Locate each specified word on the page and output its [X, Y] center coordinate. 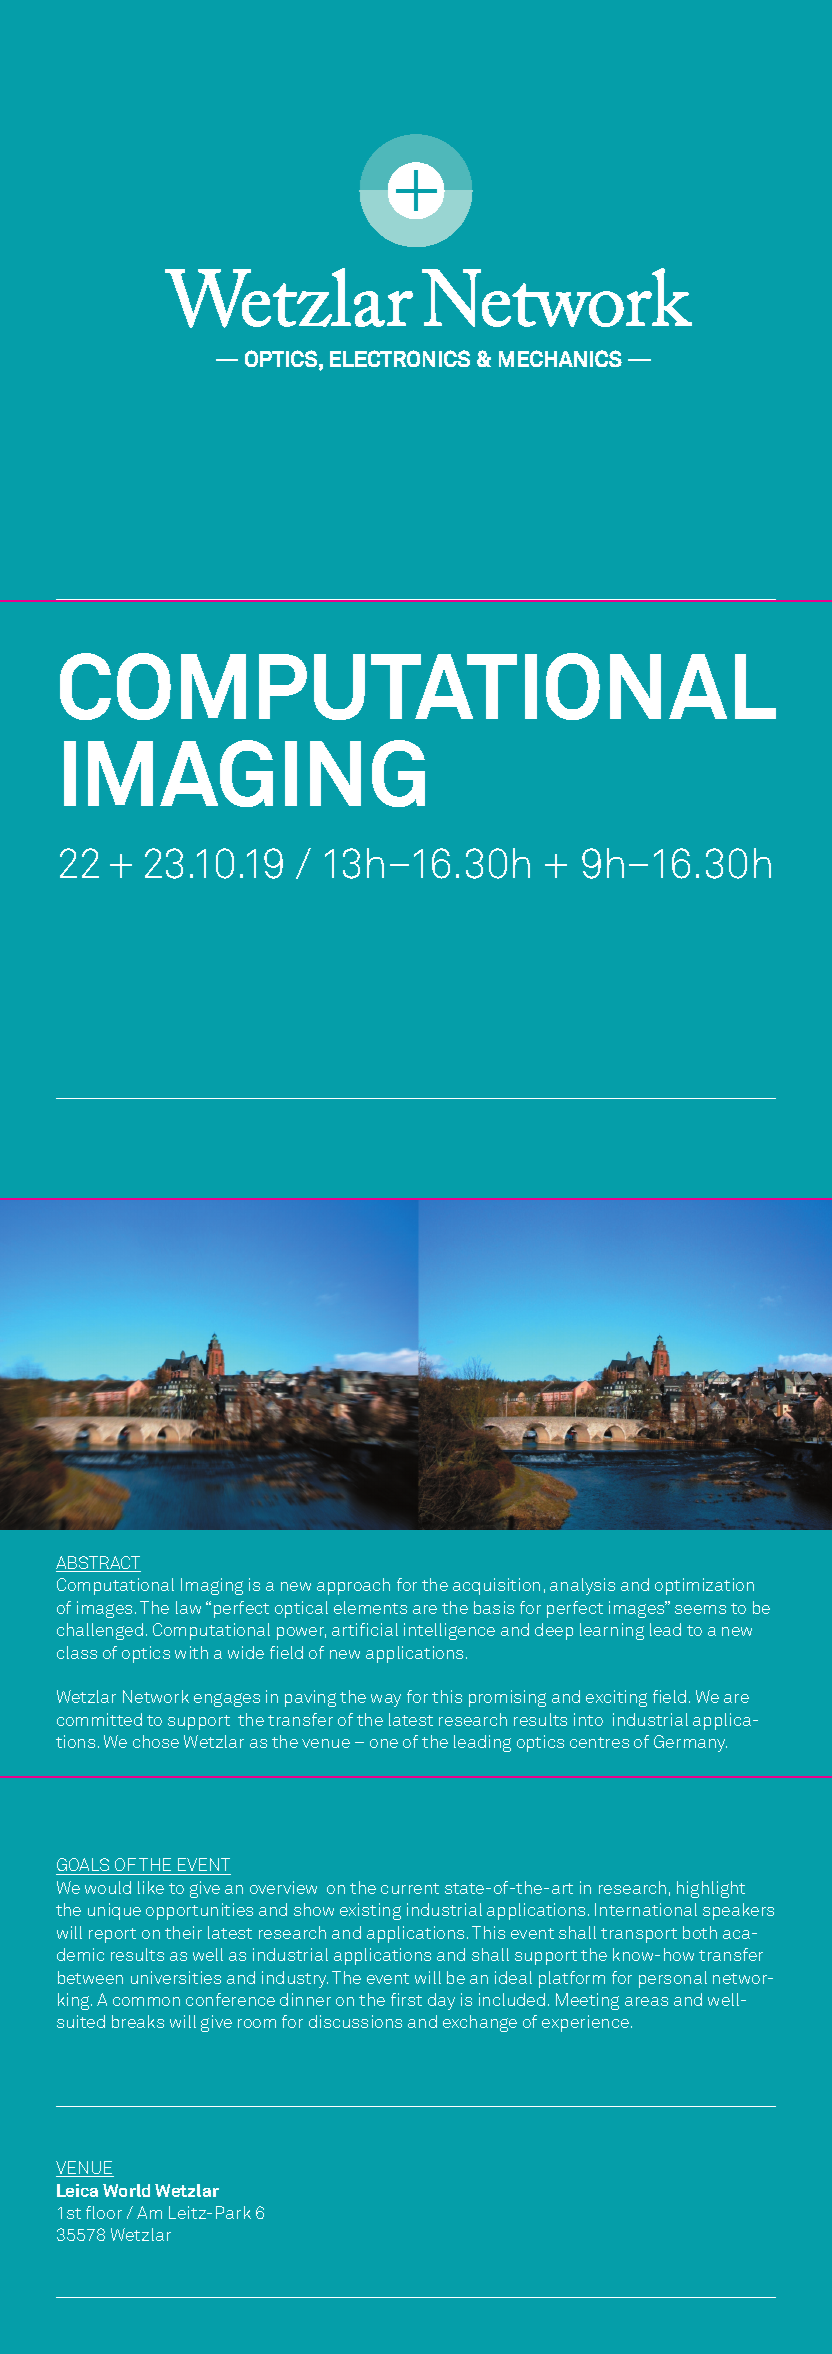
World [126, 2190]
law [188, 1607]
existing [370, 1911]
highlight [711, 1889]
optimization [704, 1586]
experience [585, 2023]
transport [639, 1935]
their [183, 1932]
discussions [355, 2021]
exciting [616, 1698]
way [386, 1700]
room [257, 2023]
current [410, 1888]
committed [99, 1719]
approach [353, 1586]
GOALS [84, 1866]
